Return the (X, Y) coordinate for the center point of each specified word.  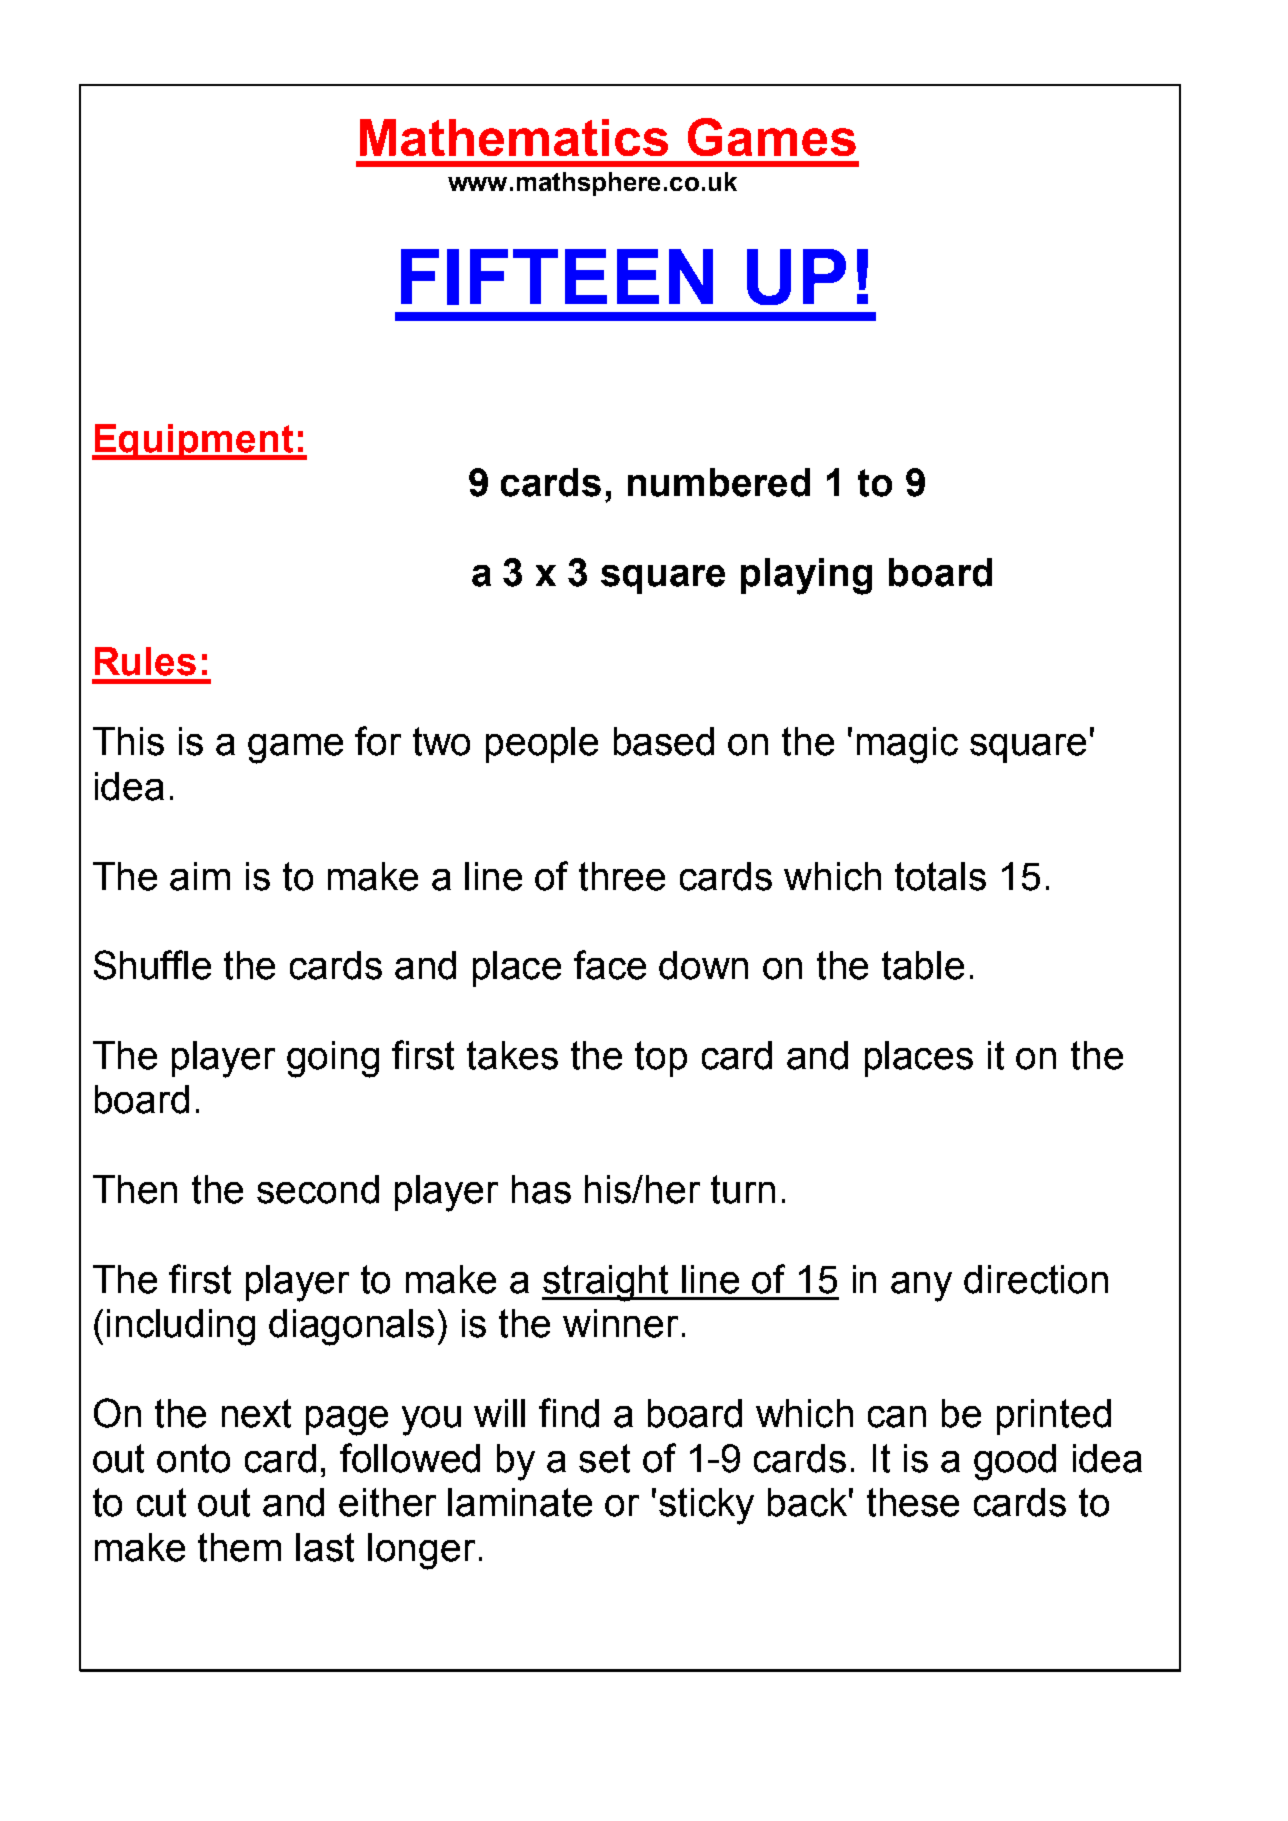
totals (940, 876)
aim (200, 876)
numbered (719, 482)
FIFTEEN (557, 277)
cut (161, 1502)
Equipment (194, 442)
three (622, 876)
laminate (520, 1502)
